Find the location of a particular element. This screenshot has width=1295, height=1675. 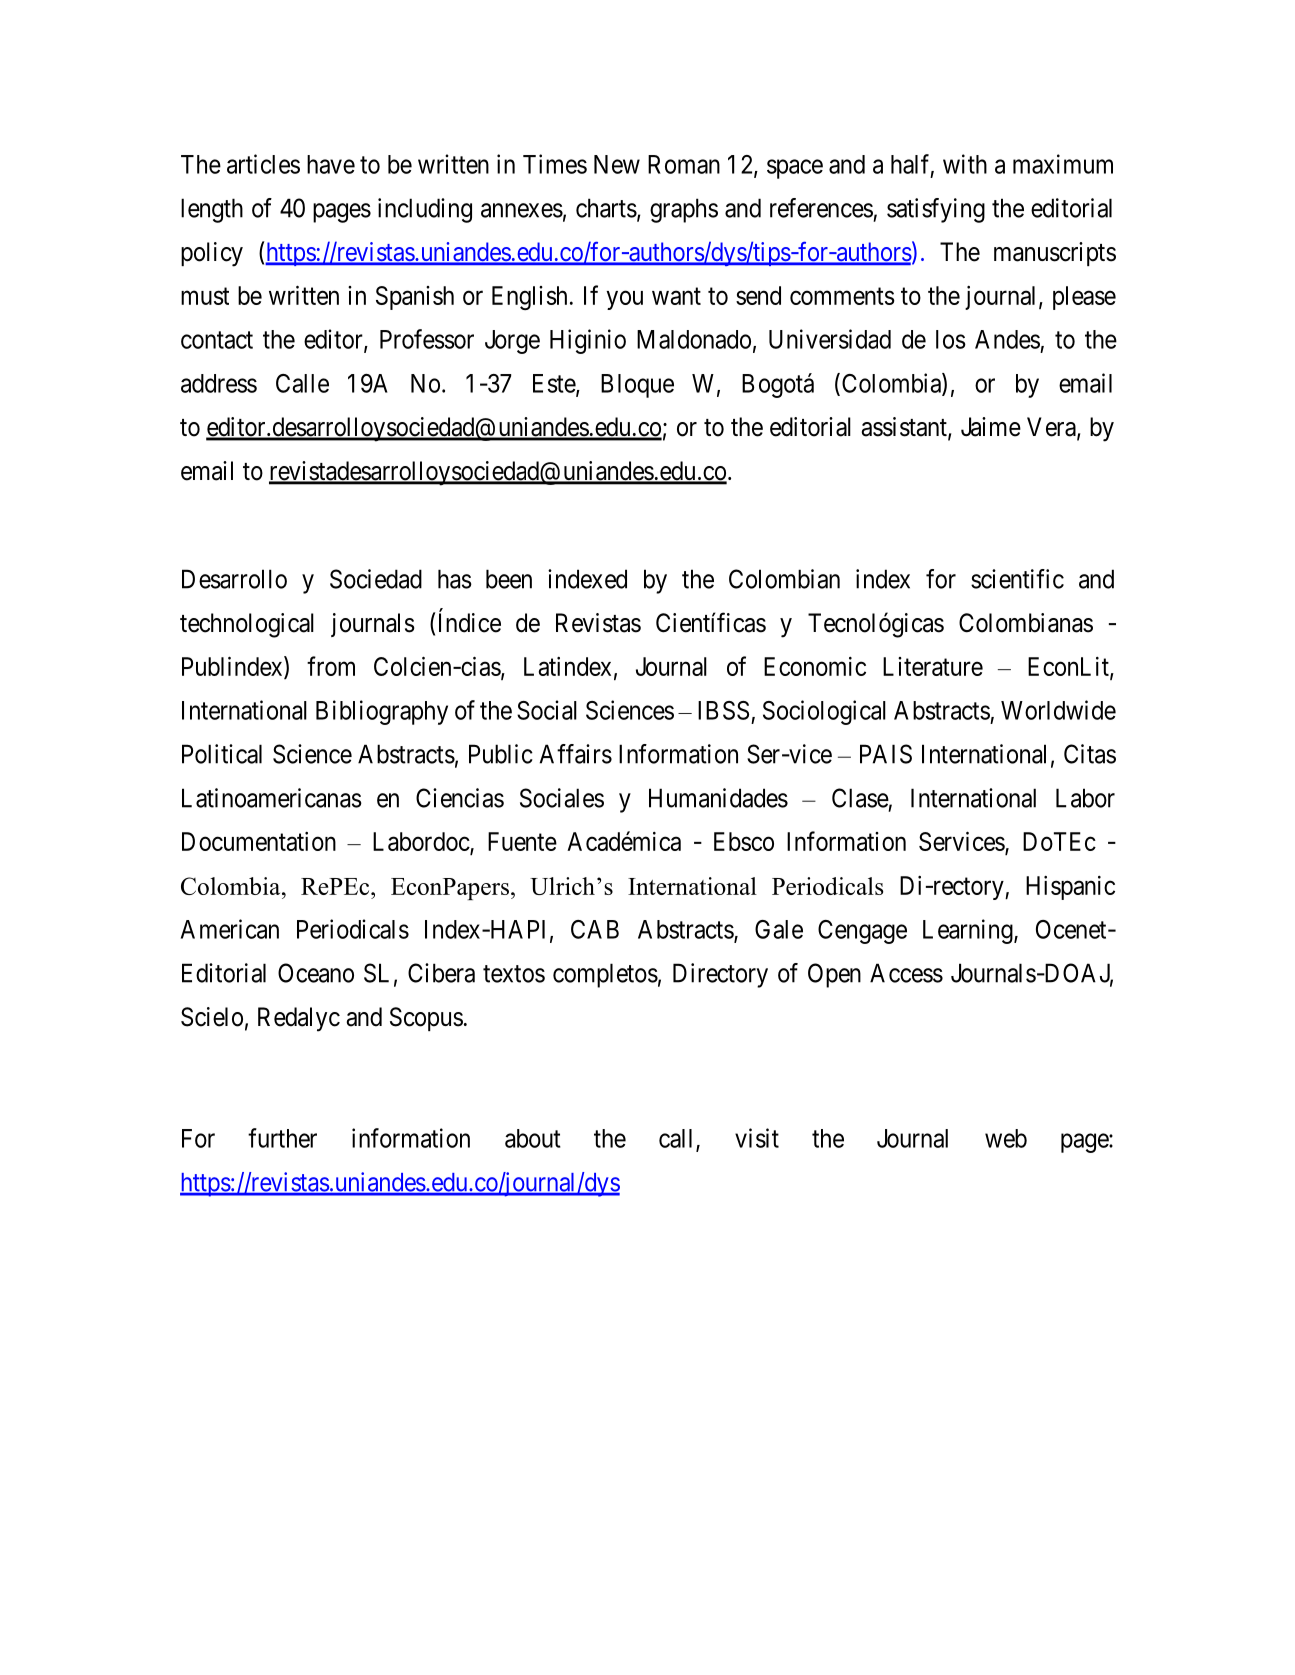

have is located at coordinates (331, 164).
